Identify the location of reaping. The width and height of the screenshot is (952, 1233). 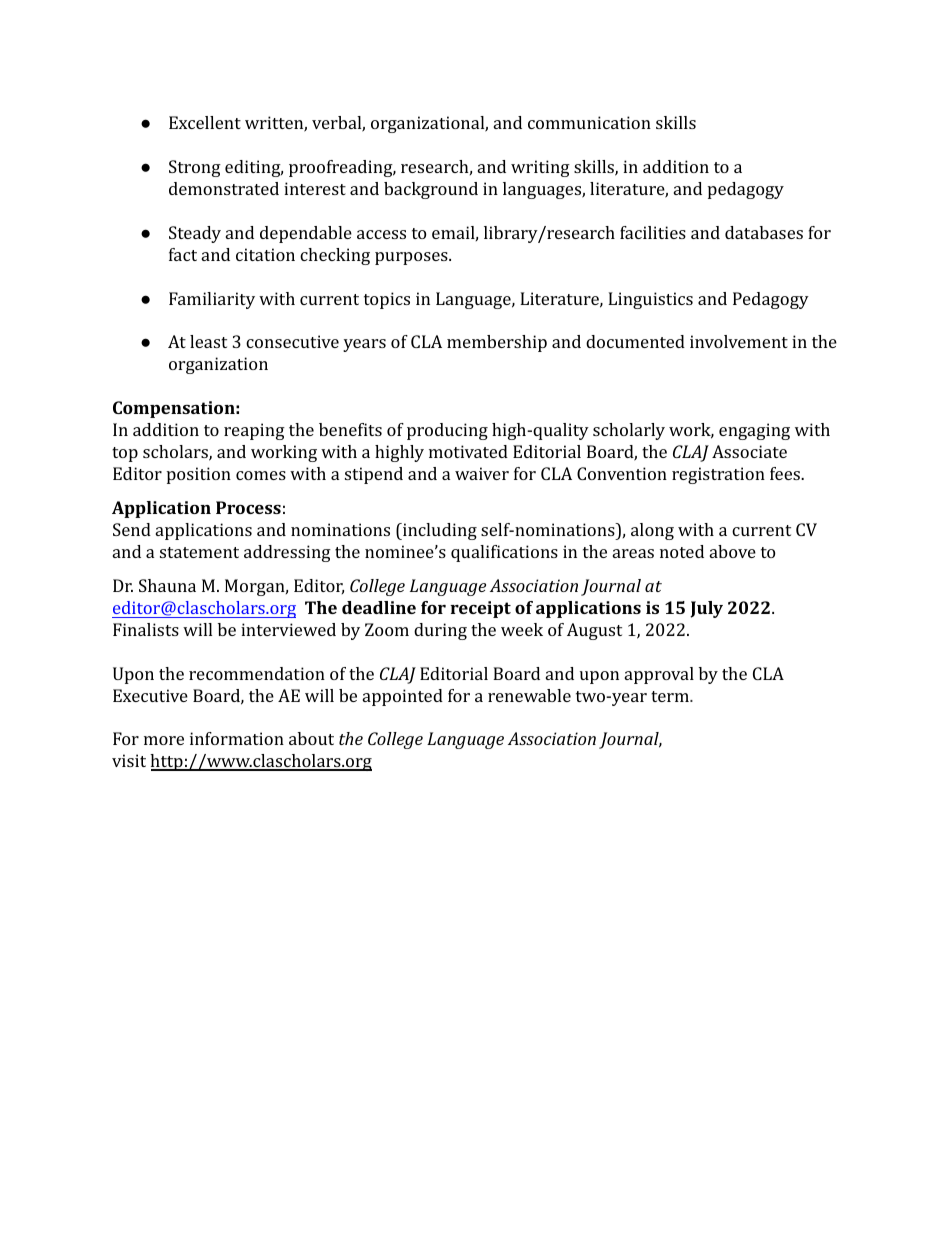
(254, 431).
